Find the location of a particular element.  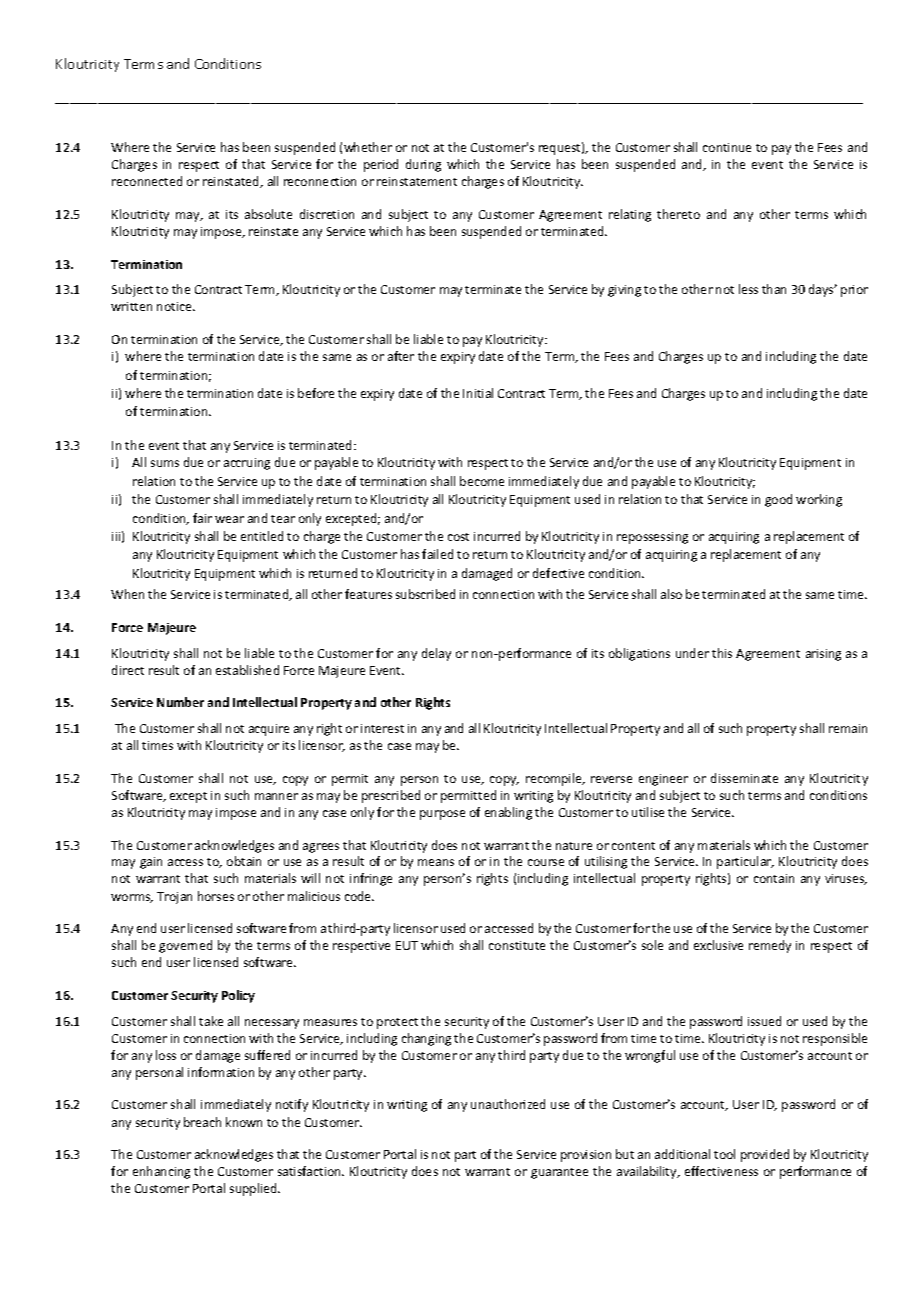

delay is located at coordinates (436, 654).
